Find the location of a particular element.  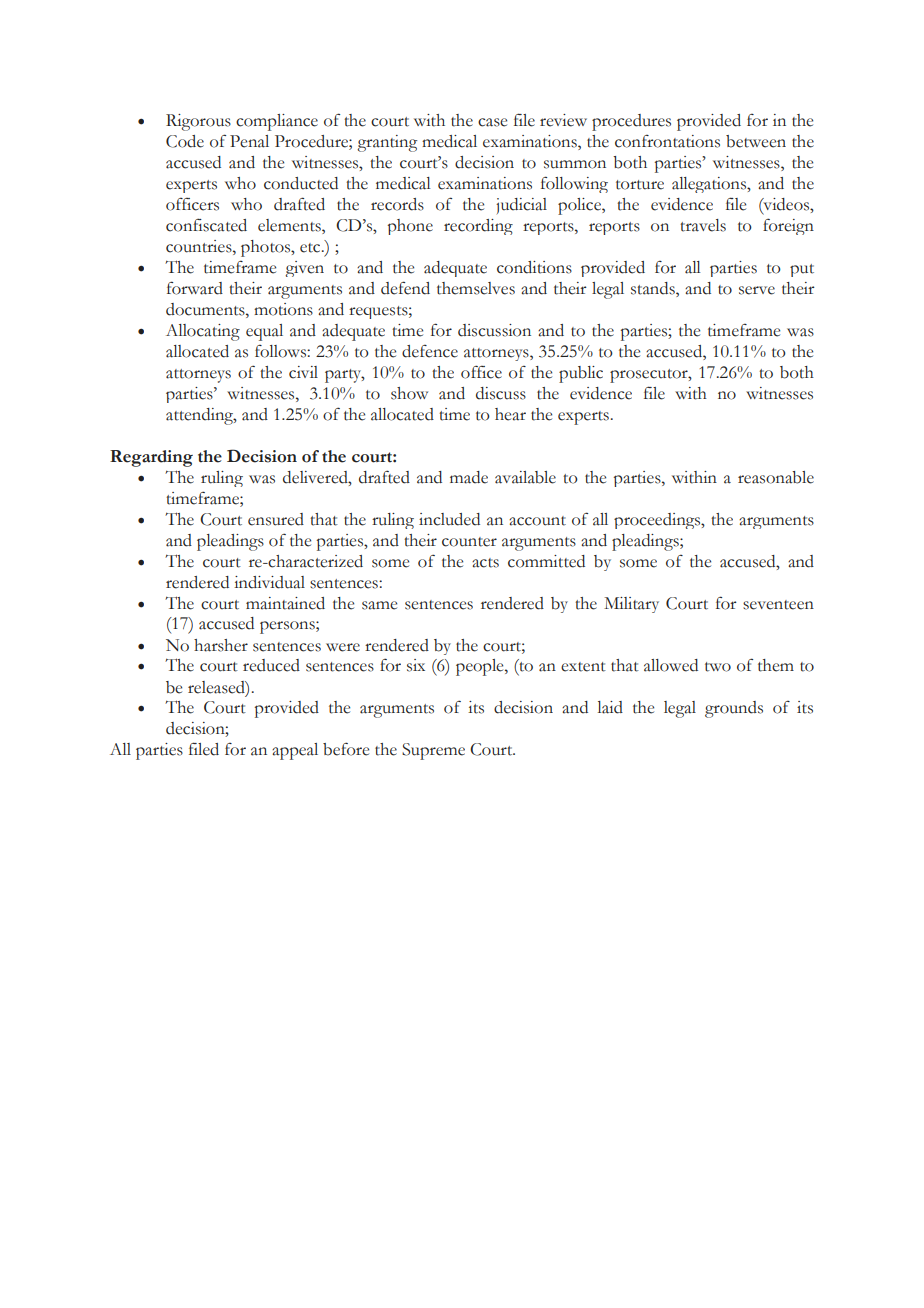

counter is located at coordinates (469, 542).
